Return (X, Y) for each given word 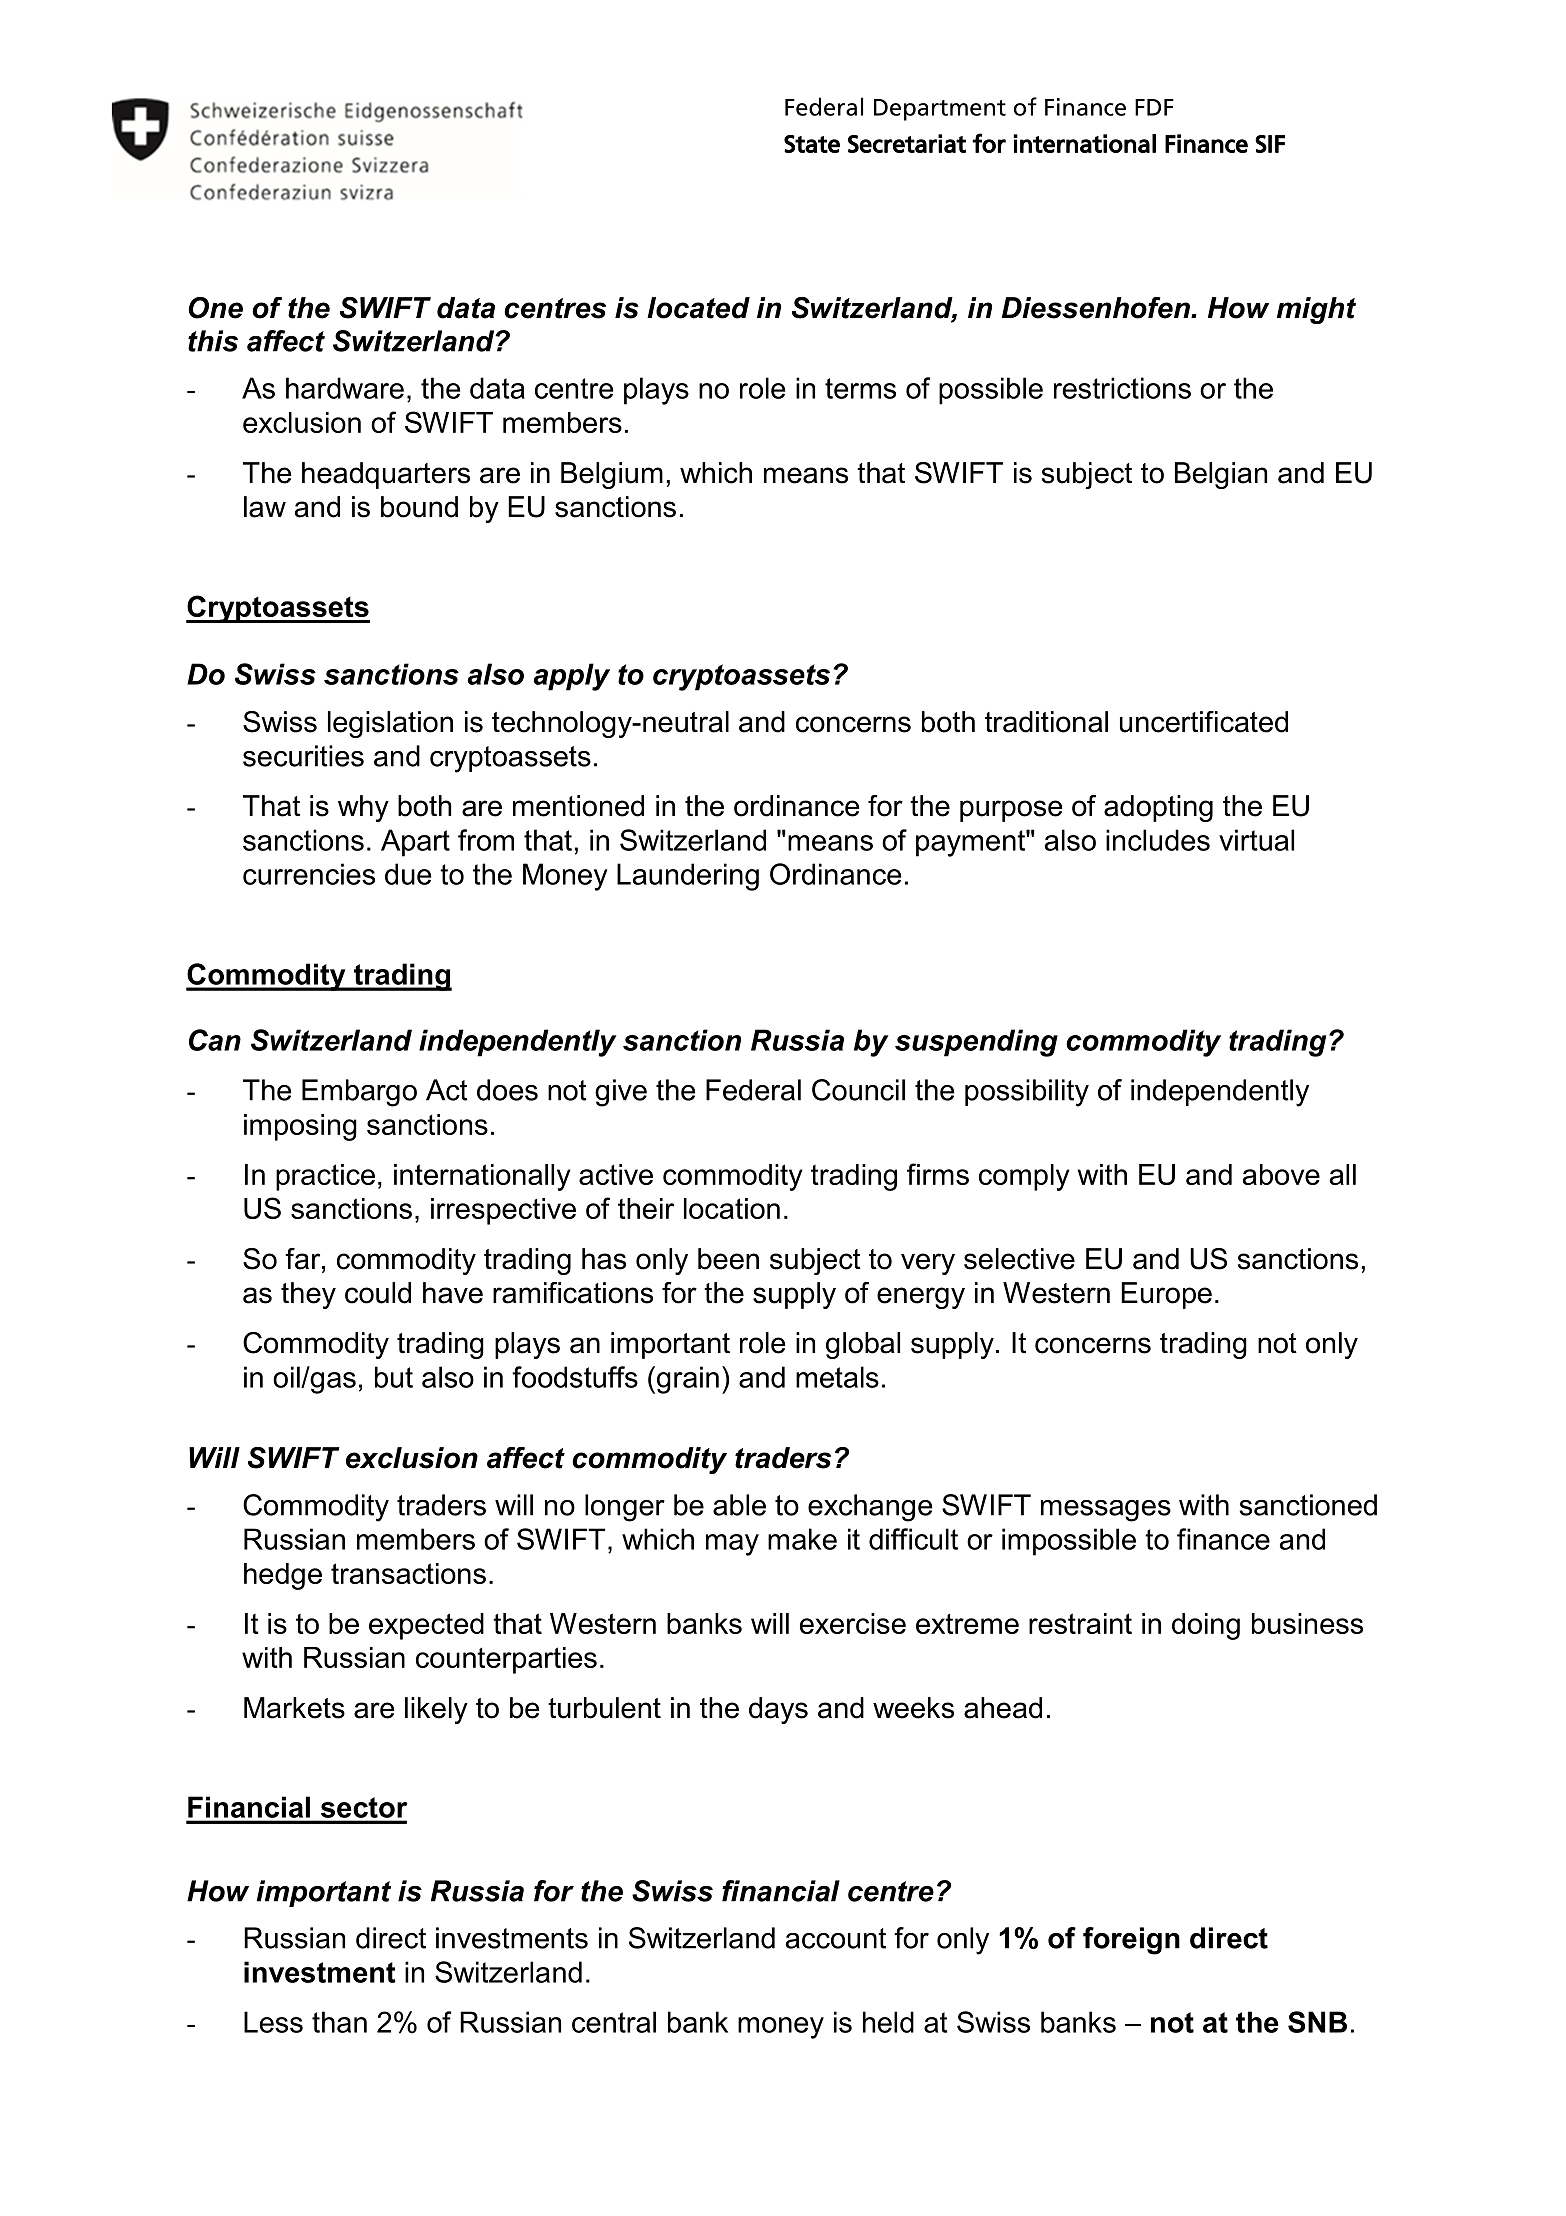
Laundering (688, 877)
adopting (1158, 808)
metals (837, 1377)
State (812, 144)
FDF (1154, 107)
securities (303, 756)
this (213, 341)
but (394, 1377)
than (339, 2022)
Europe (1166, 1295)
